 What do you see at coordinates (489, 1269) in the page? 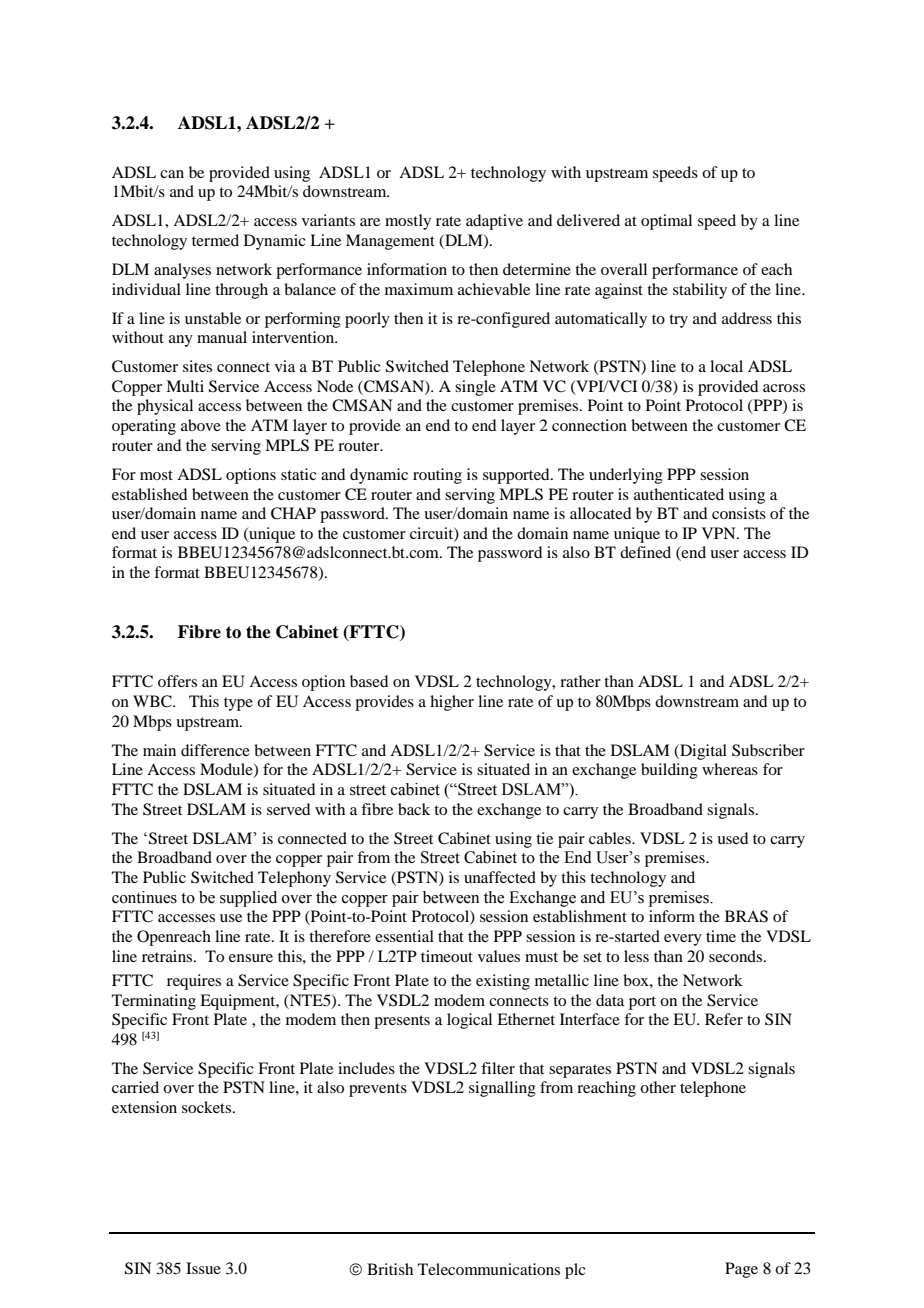
I see `Telecommunications` at bounding box center [489, 1269].
